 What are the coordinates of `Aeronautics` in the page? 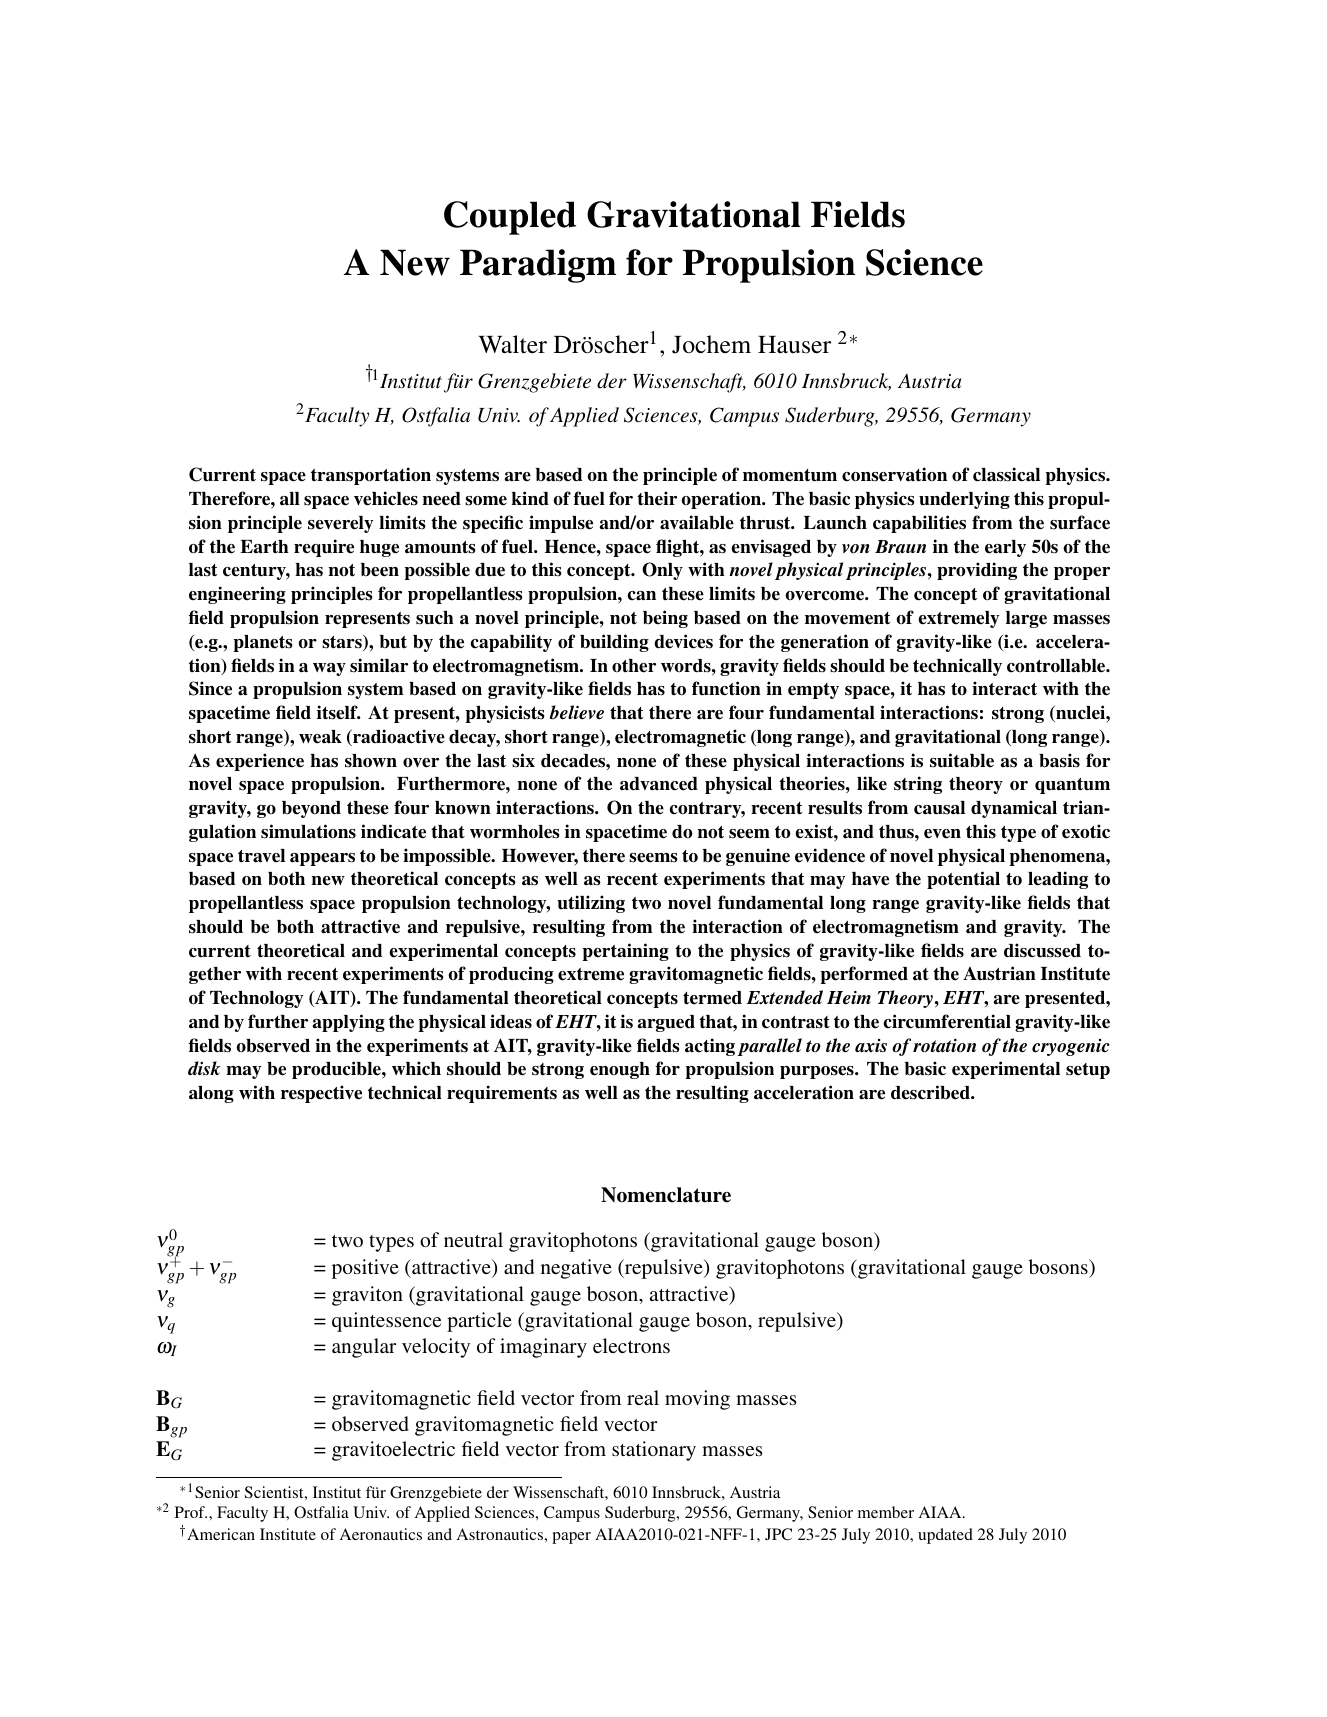 It's located at (381, 1534).
